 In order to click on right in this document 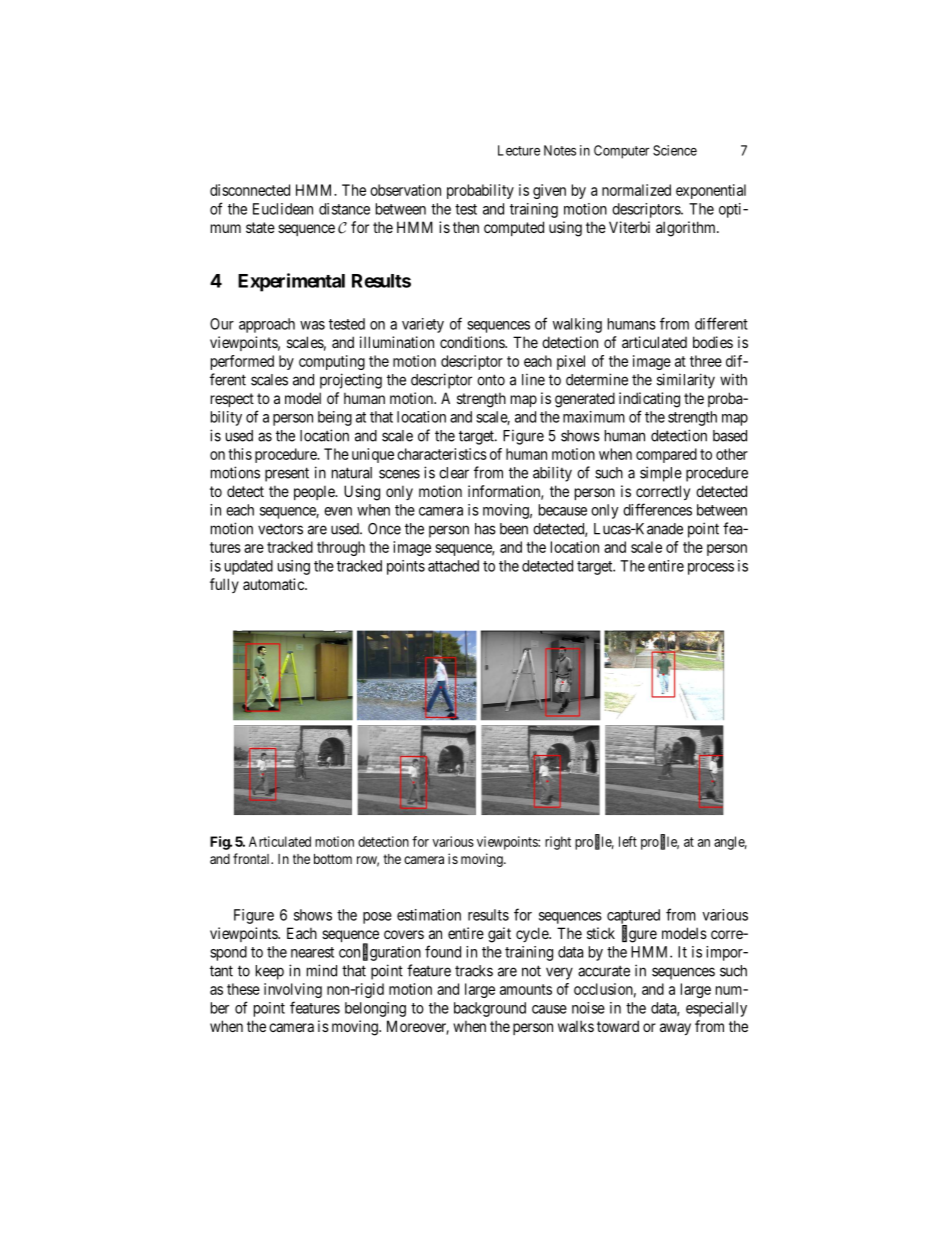, I will do `click(558, 843)`.
